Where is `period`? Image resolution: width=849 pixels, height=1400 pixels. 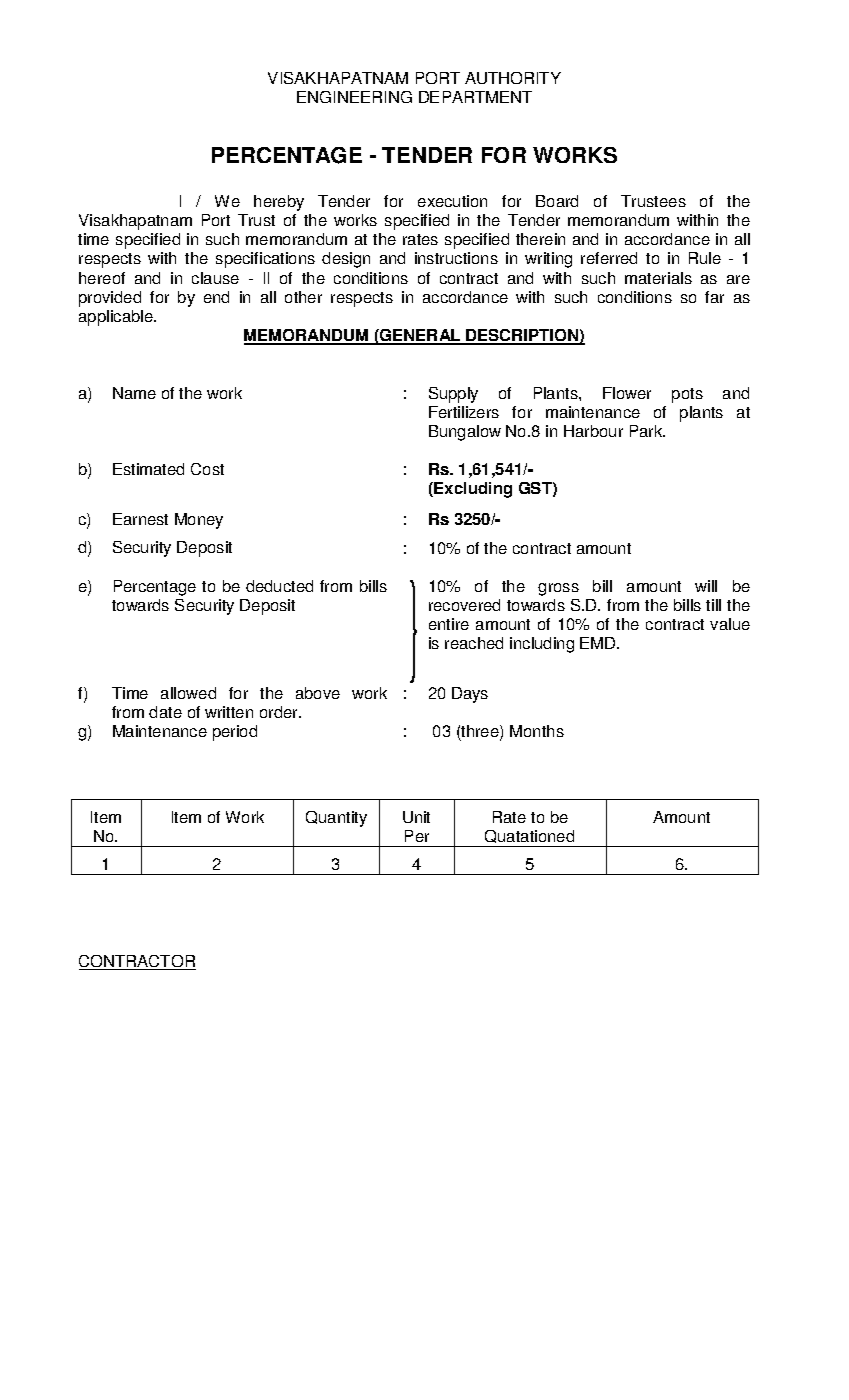 period is located at coordinates (235, 733).
